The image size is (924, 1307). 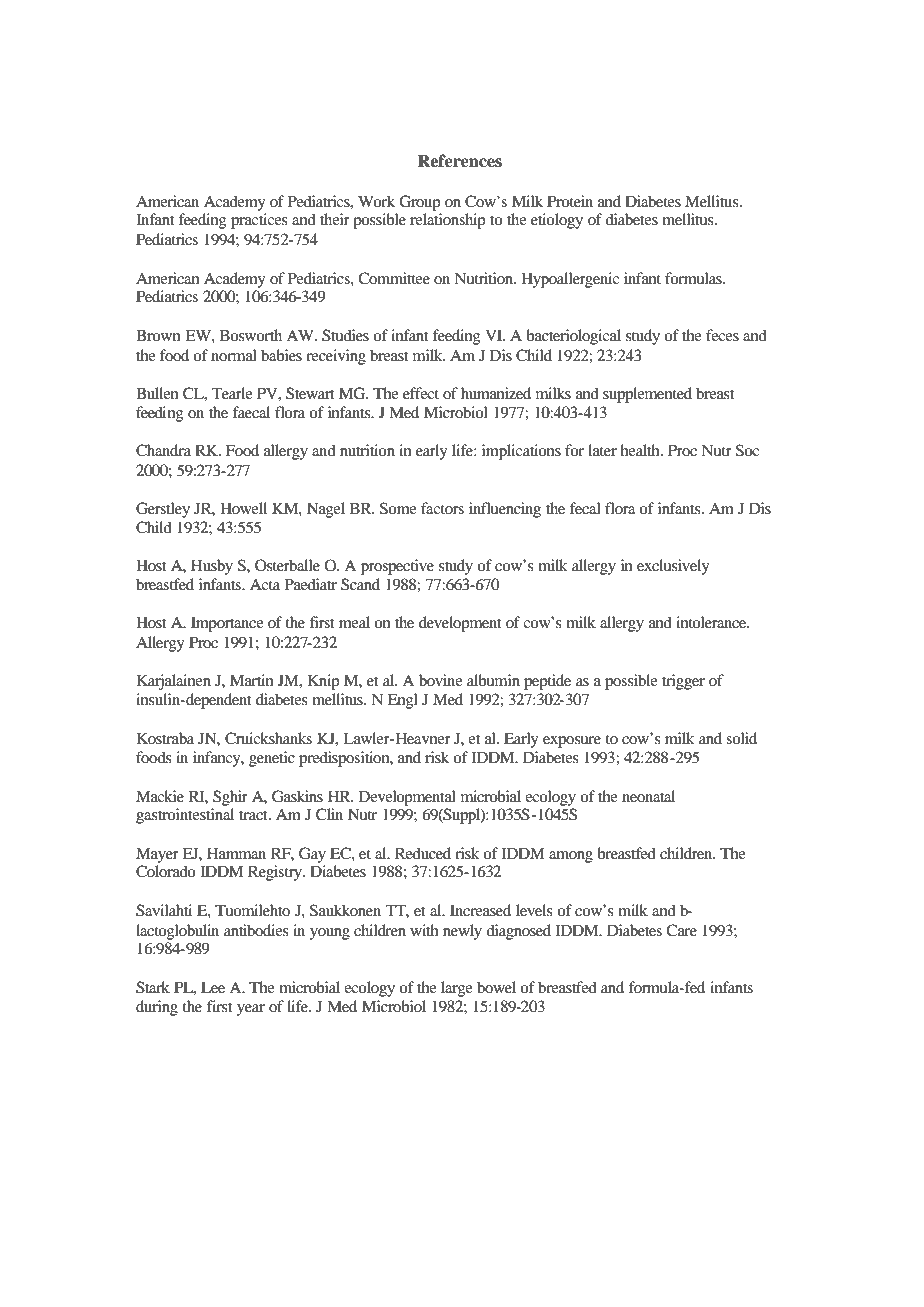 I want to click on prospective, so click(x=397, y=567).
